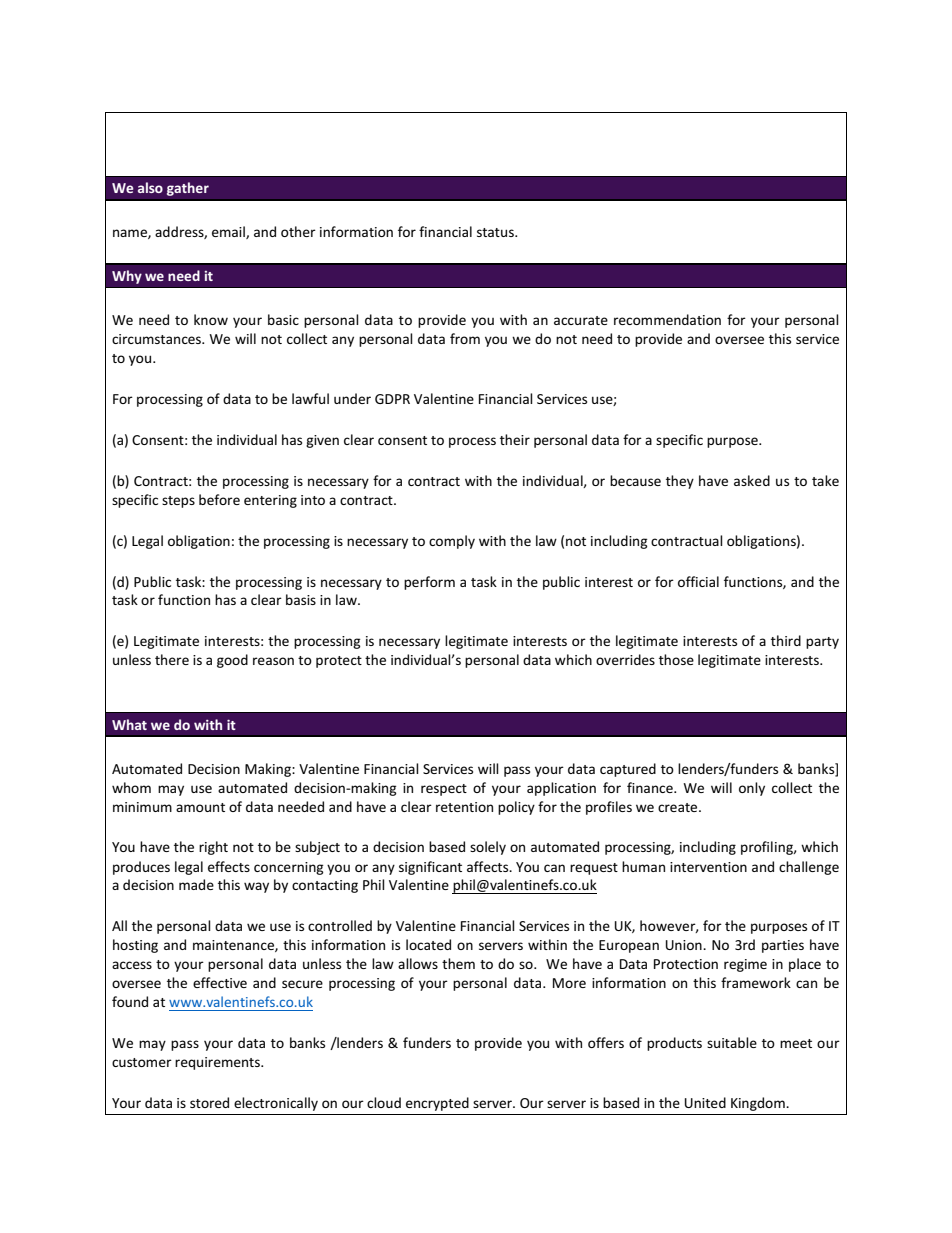  What do you see at coordinates (437, 1104) in the page?
I see `encrypted` at bounding box center [437, 1104].
